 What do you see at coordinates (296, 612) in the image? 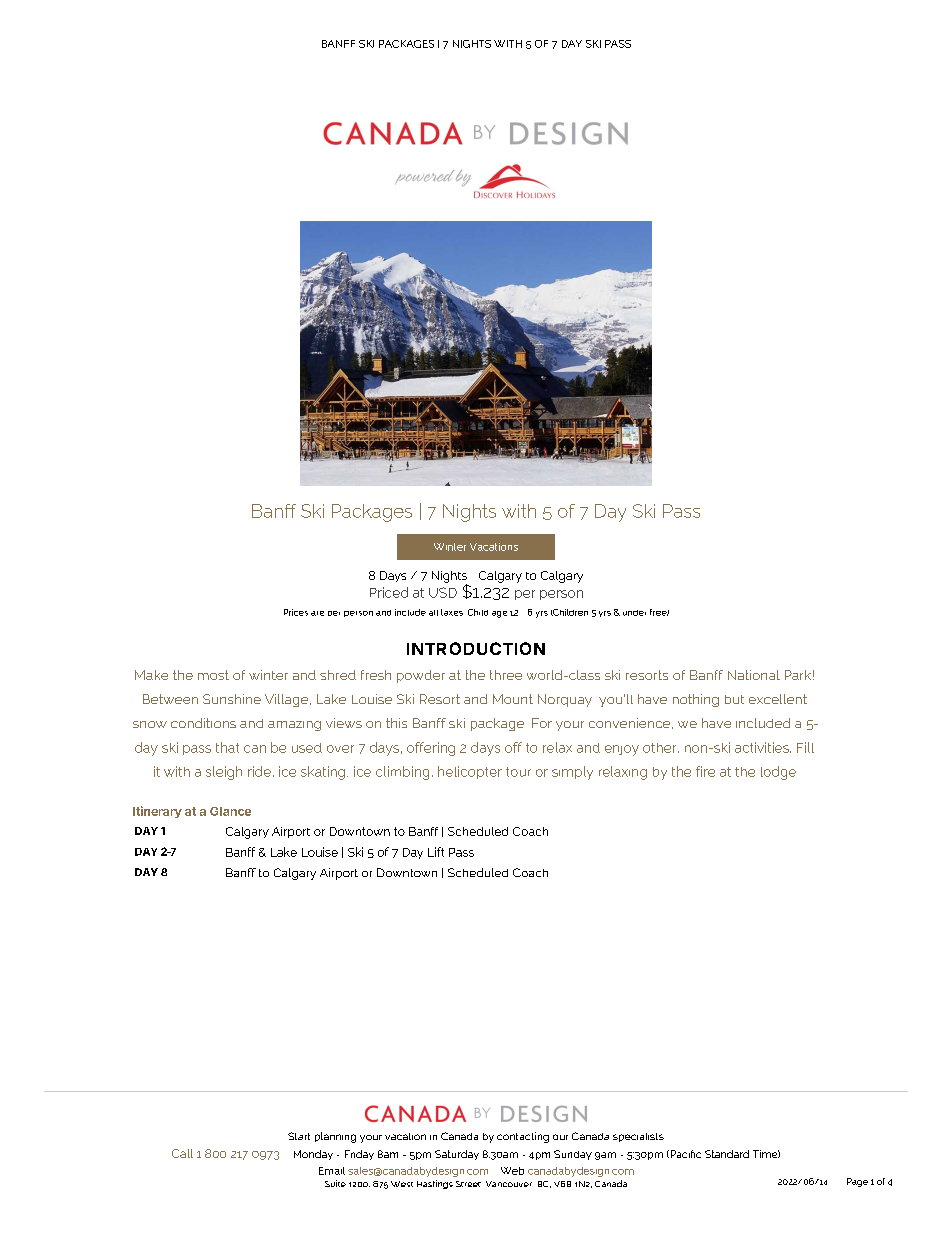
I see `Prices` at bounding box center [296, 612].
